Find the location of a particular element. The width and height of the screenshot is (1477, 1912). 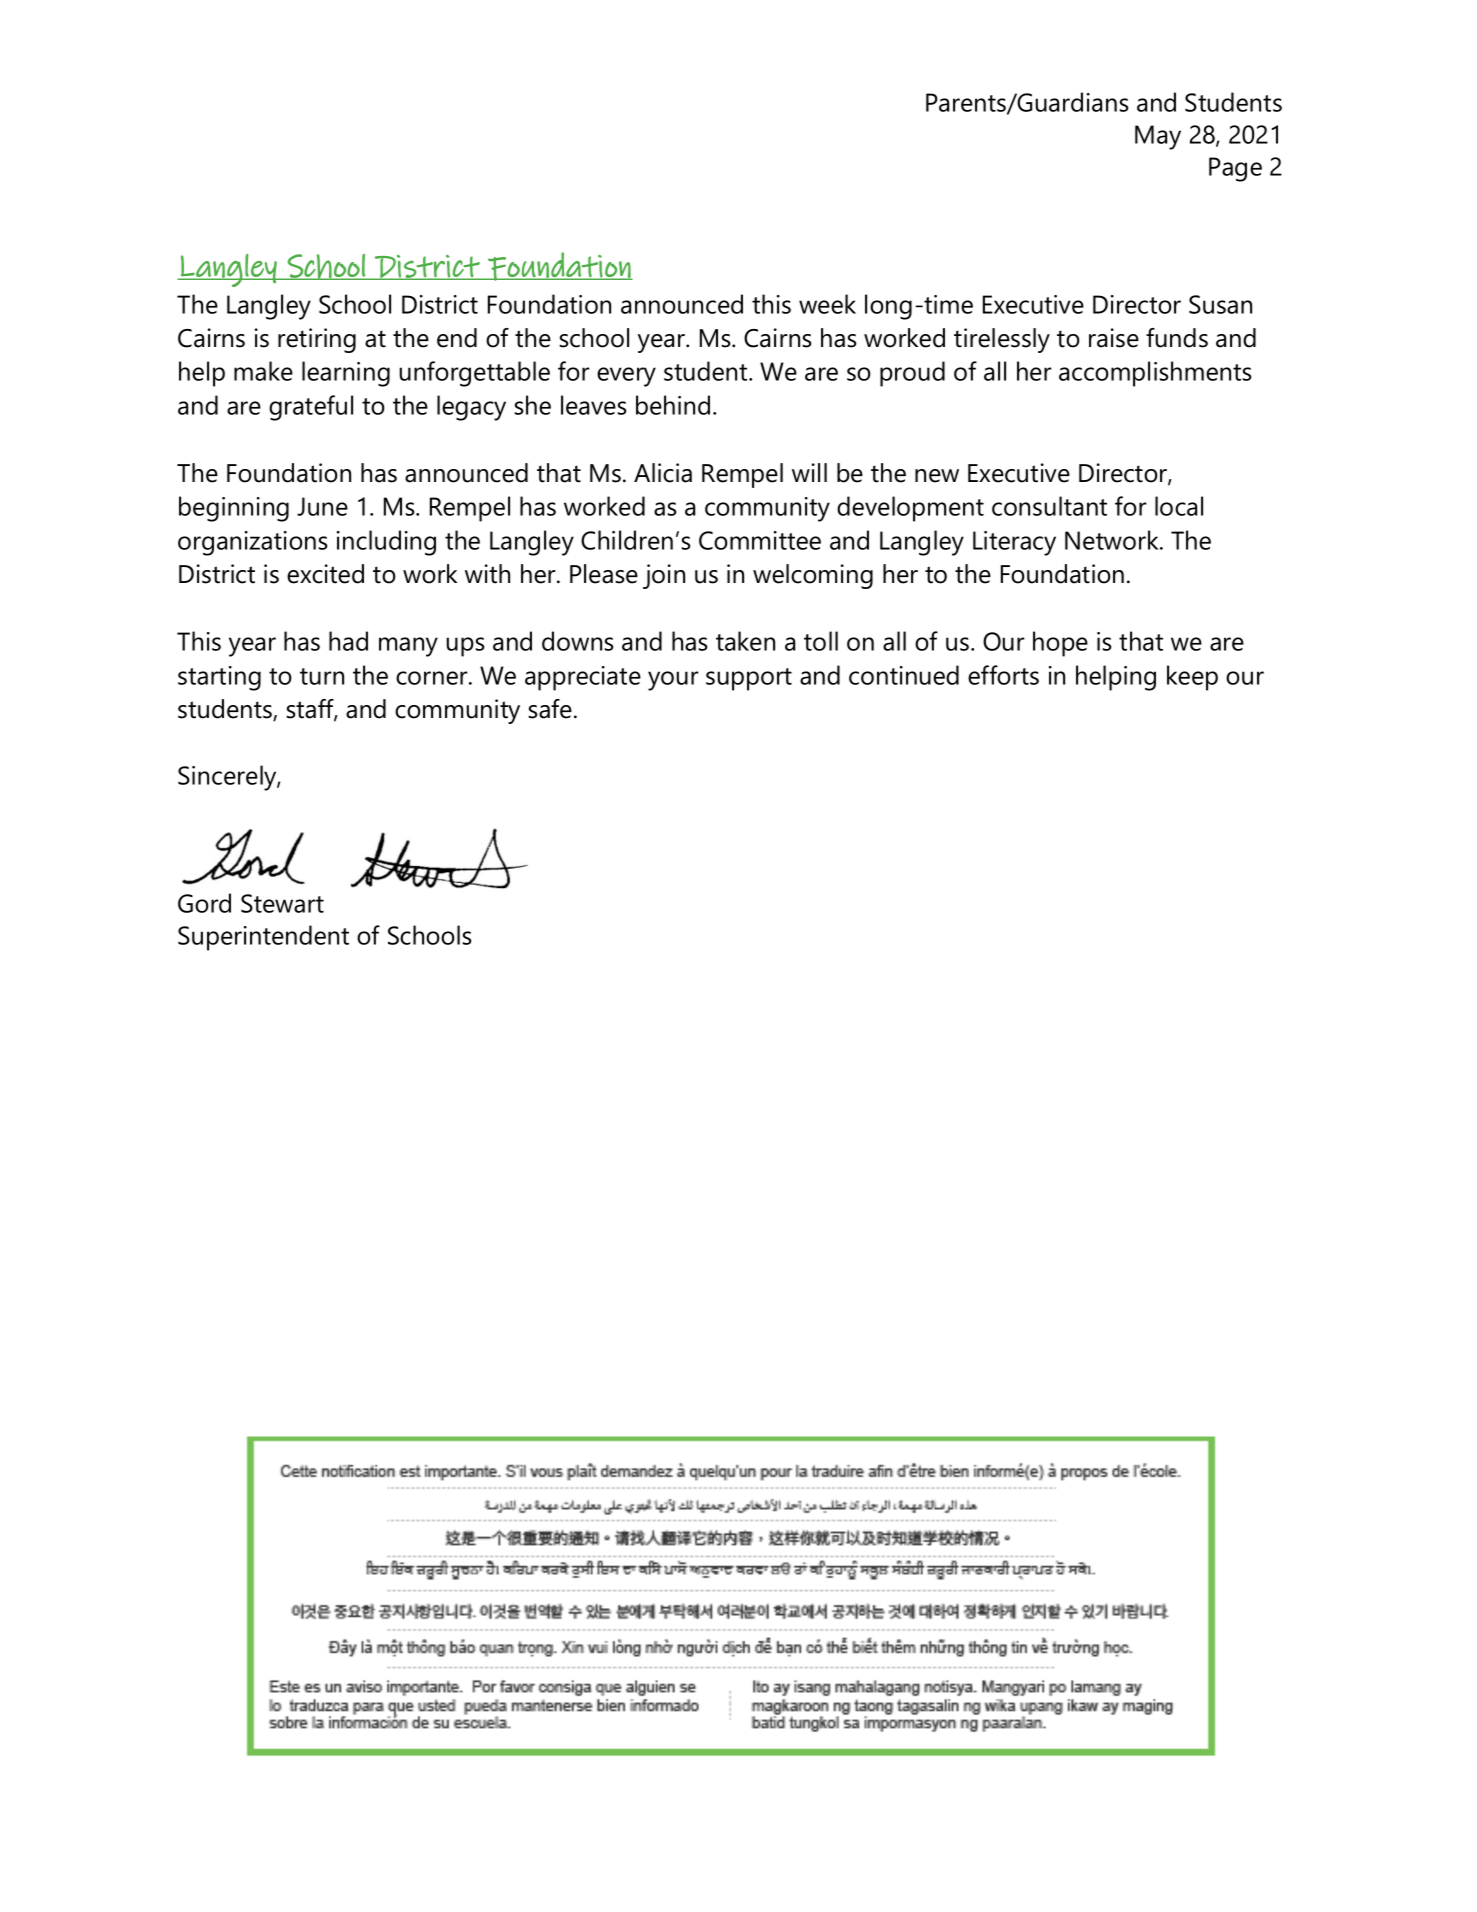

May is located at coordinates (1158, 137).
